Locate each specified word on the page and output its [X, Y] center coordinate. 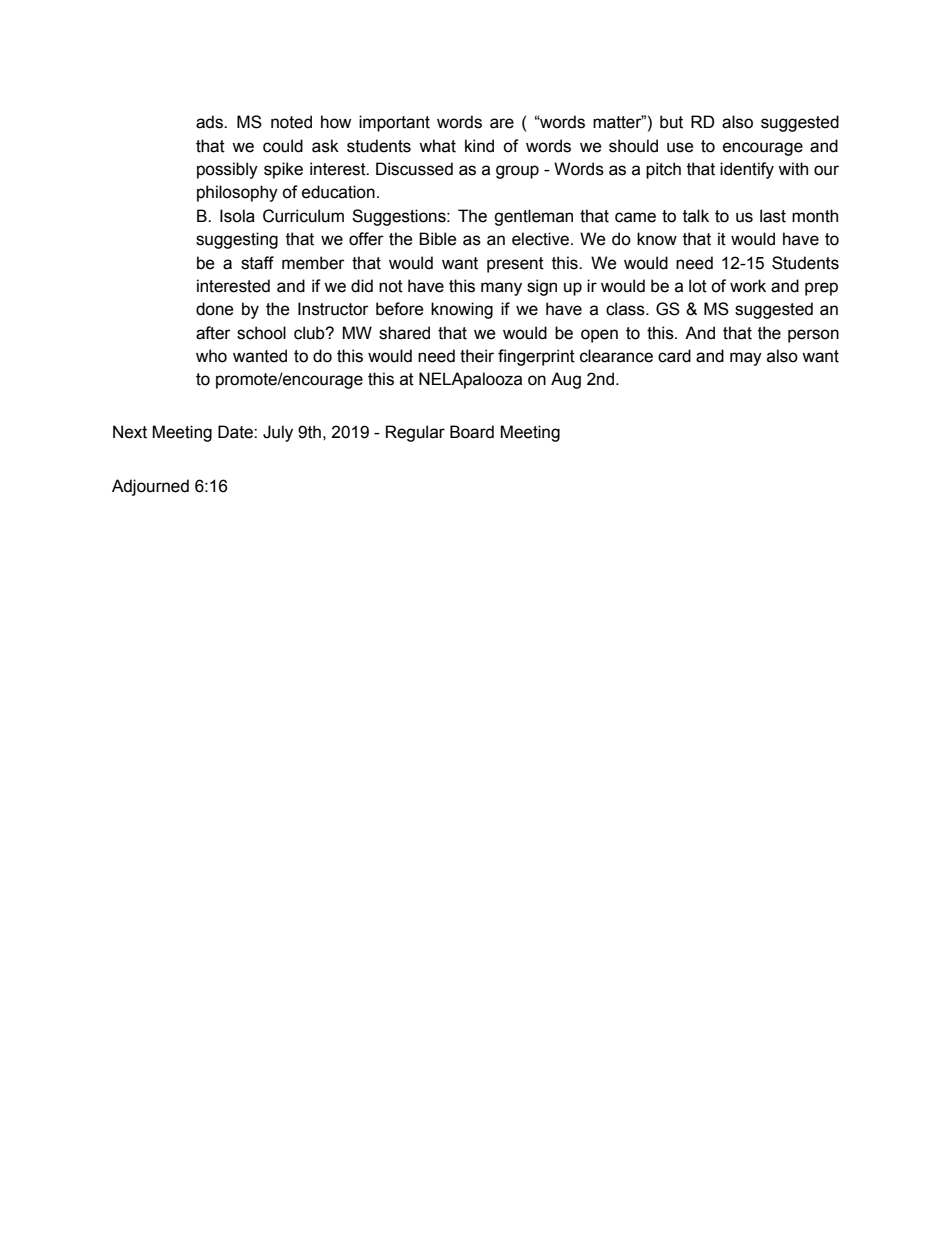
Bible [438, 239]
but [671, 122]
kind [479, 146]
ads [210, 122]
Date [236, 432]
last [773, 216]
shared [404, 333]
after [213, 333]
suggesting [237, 240]
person [813, 336]
